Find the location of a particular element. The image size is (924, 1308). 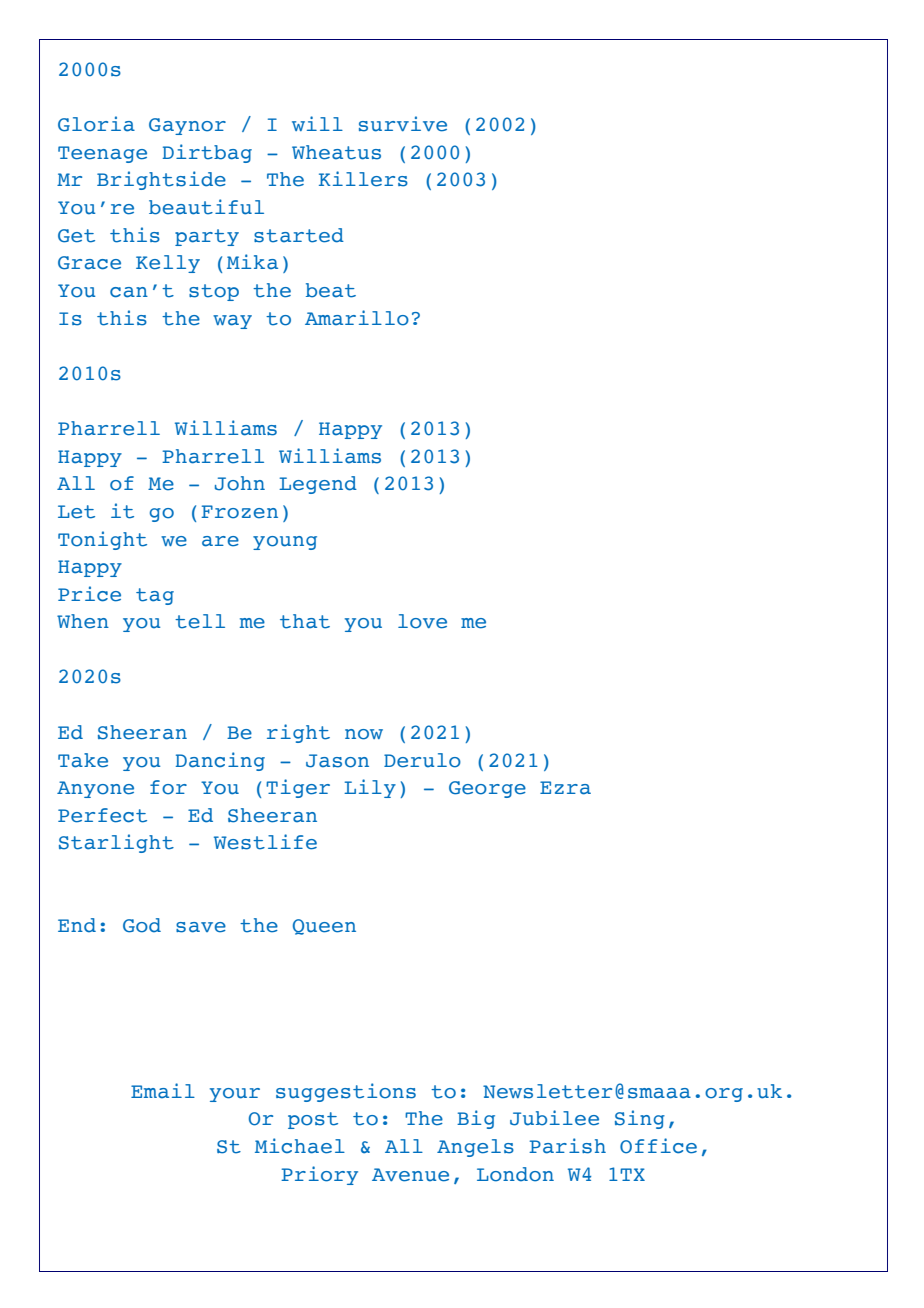

Email is located at coordinates (163, 1091).
